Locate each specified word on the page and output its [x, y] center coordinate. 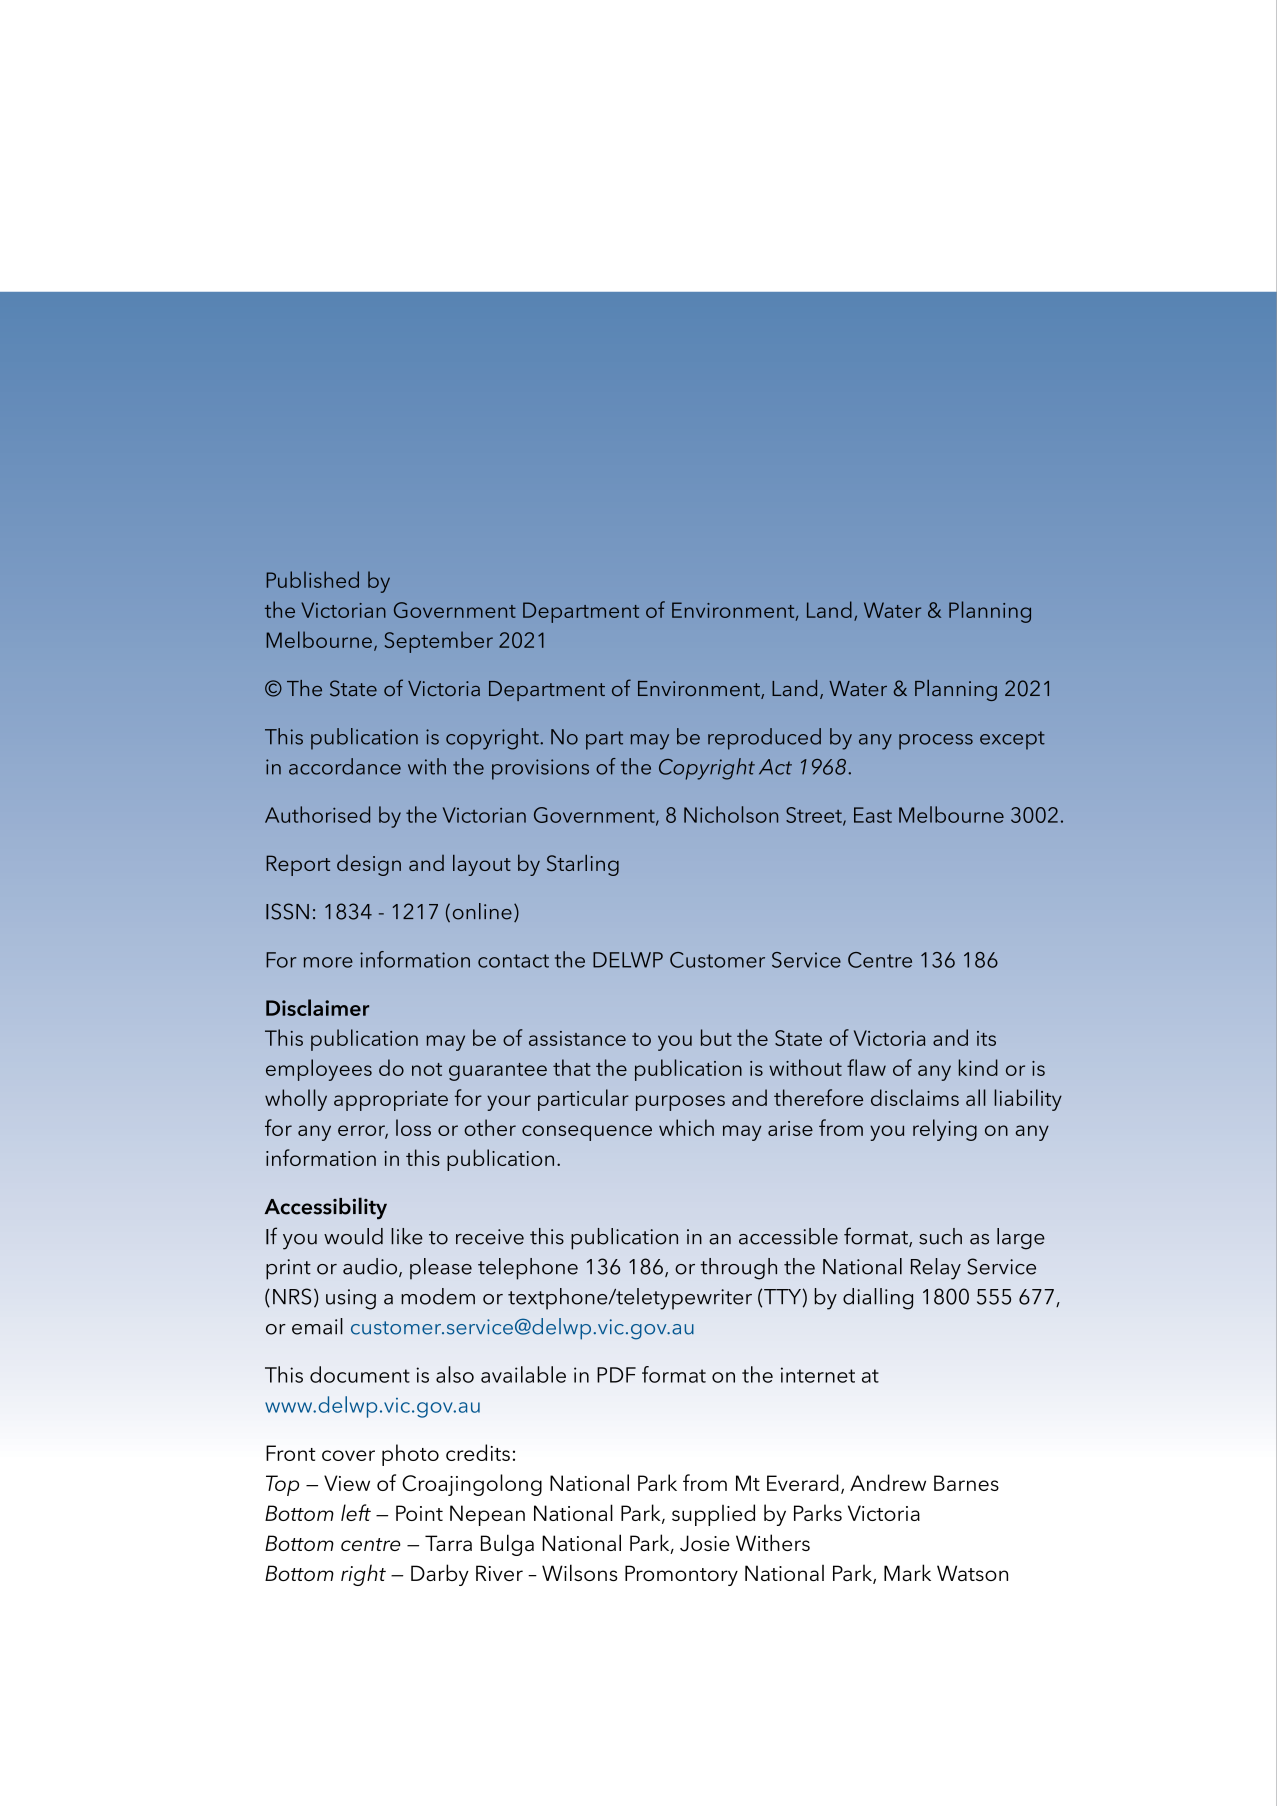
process [936, 742]
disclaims [915, 1097]
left [356, 1512]
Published [313, 579]
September [439, 642]
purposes [680, 1103]
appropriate [391, 1101]
